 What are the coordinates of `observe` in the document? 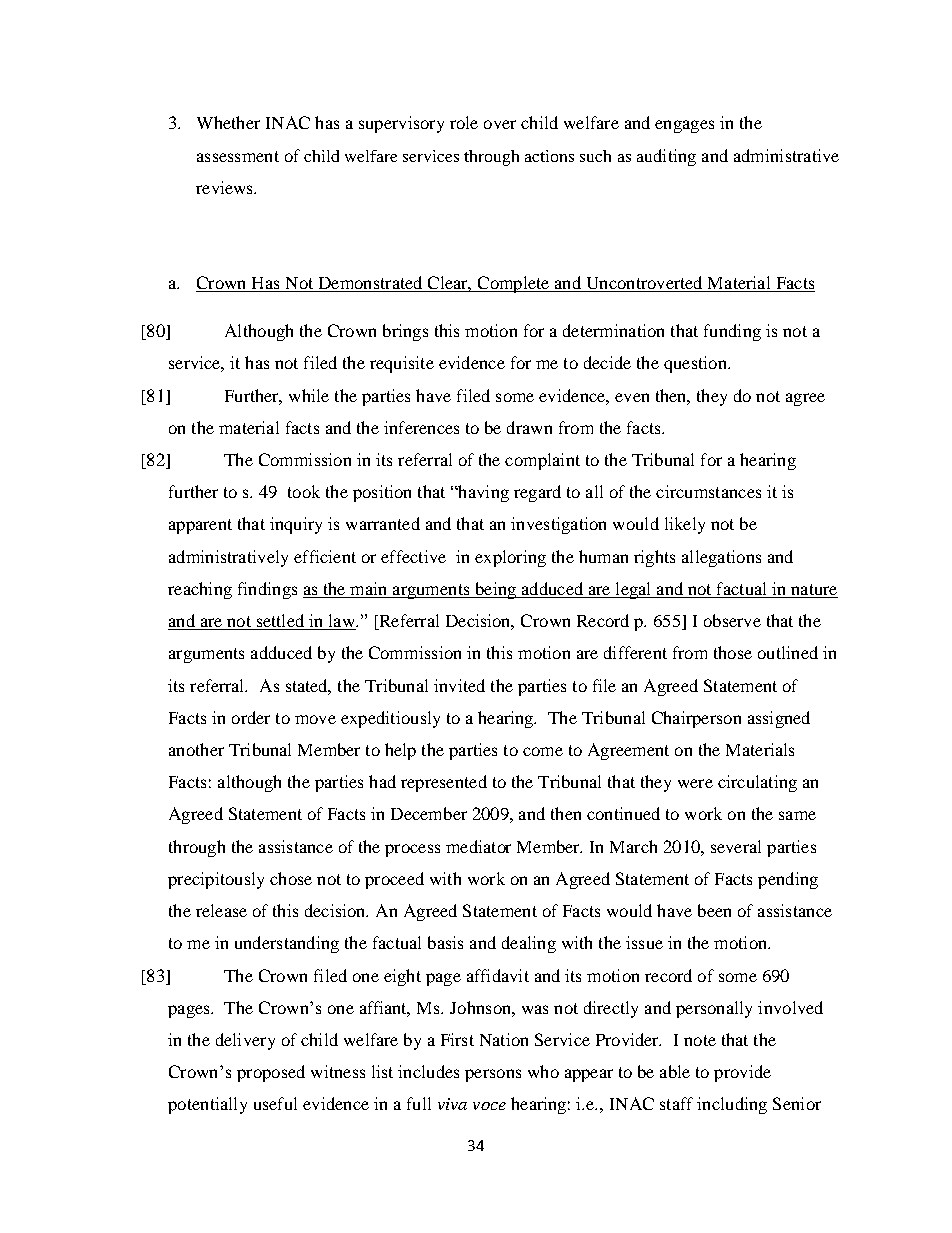 It's located at (732, 620).
